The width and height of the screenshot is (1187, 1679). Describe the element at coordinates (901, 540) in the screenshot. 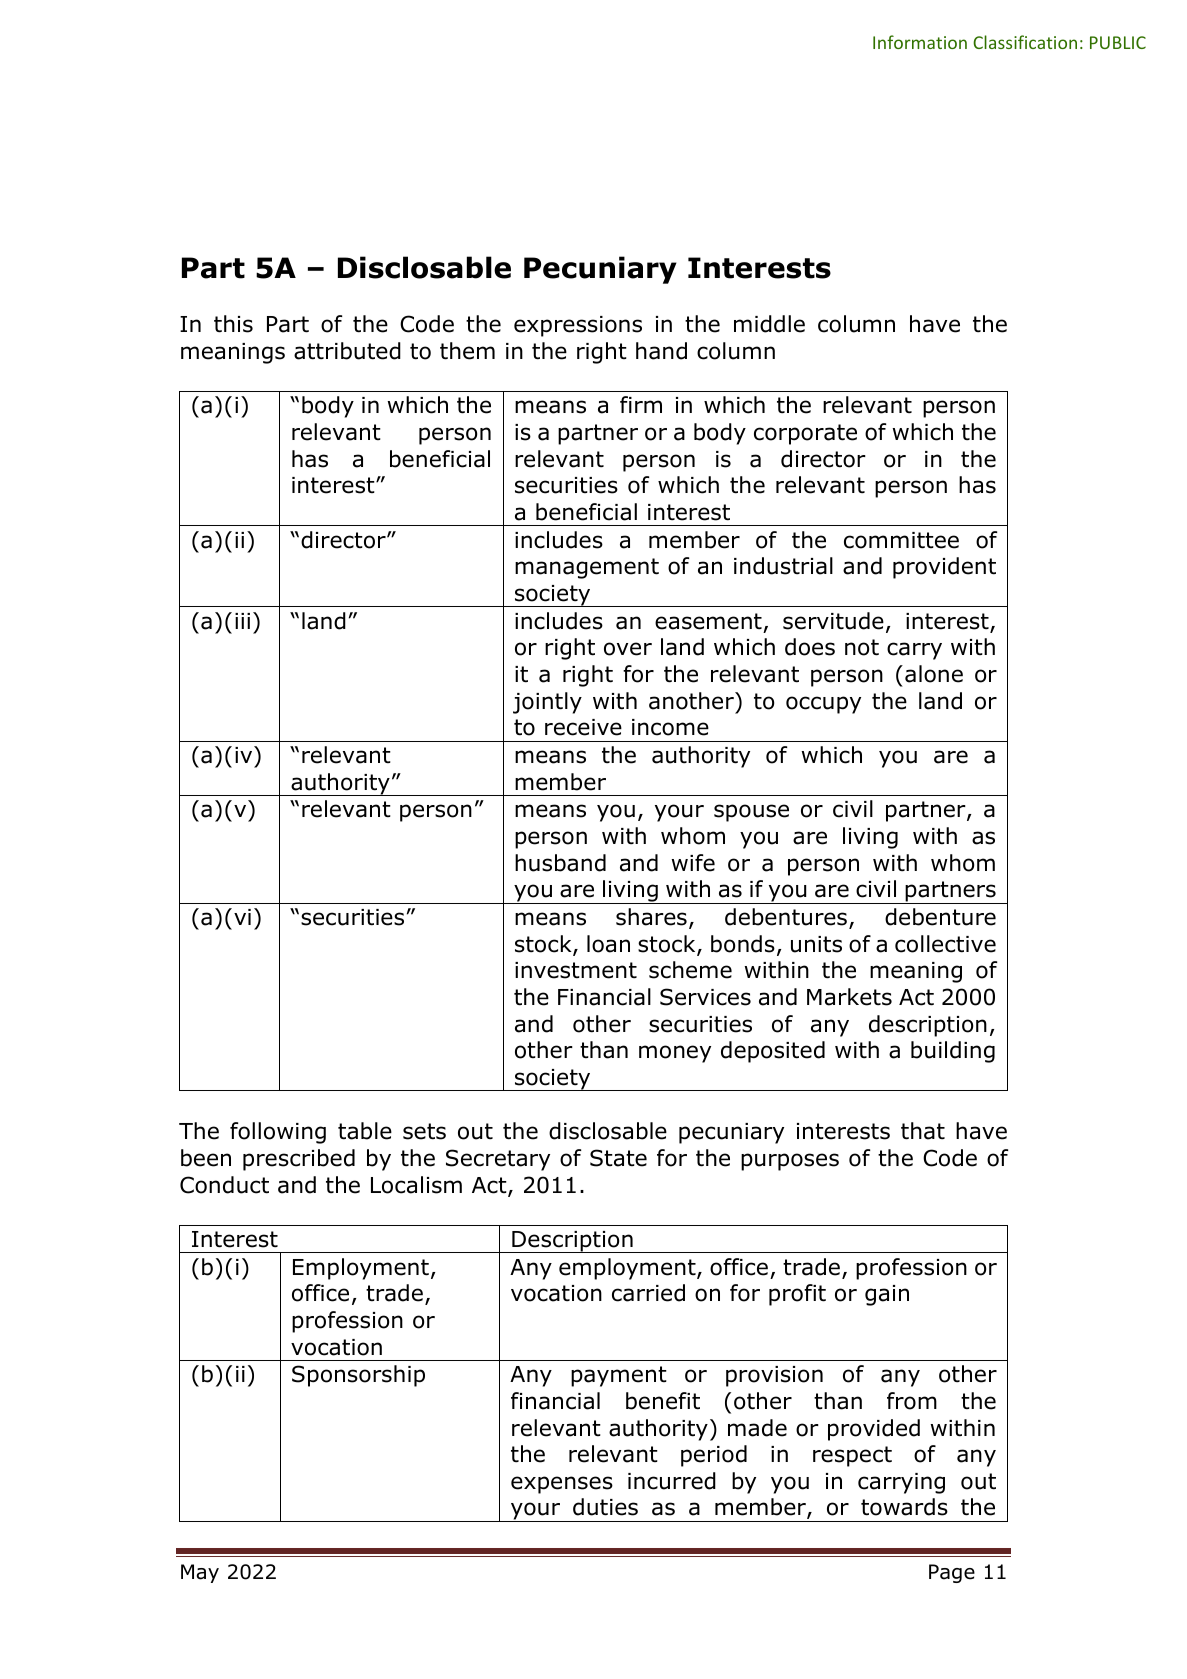

I see `committee` at that location.
